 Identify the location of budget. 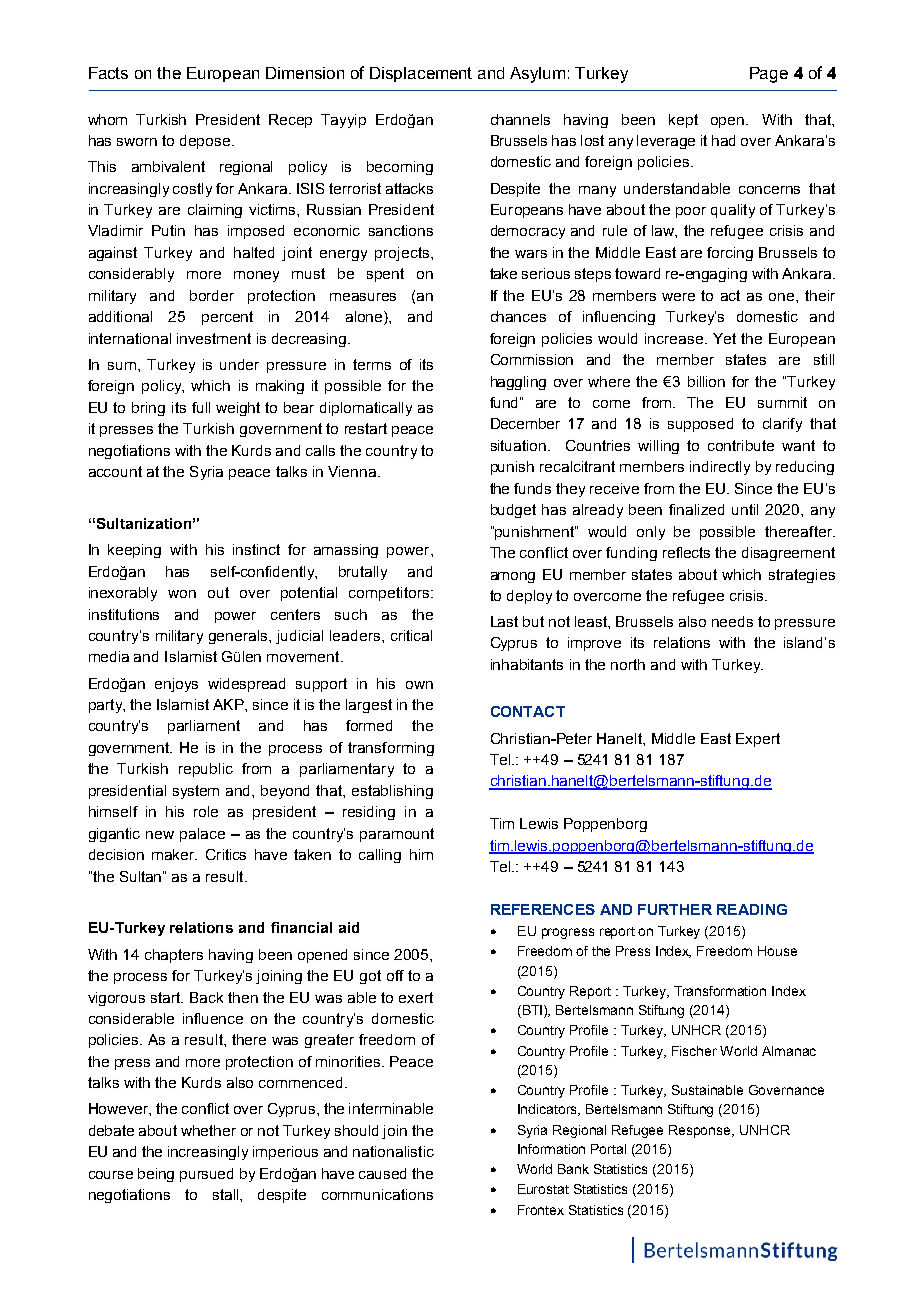
(513, 511).
